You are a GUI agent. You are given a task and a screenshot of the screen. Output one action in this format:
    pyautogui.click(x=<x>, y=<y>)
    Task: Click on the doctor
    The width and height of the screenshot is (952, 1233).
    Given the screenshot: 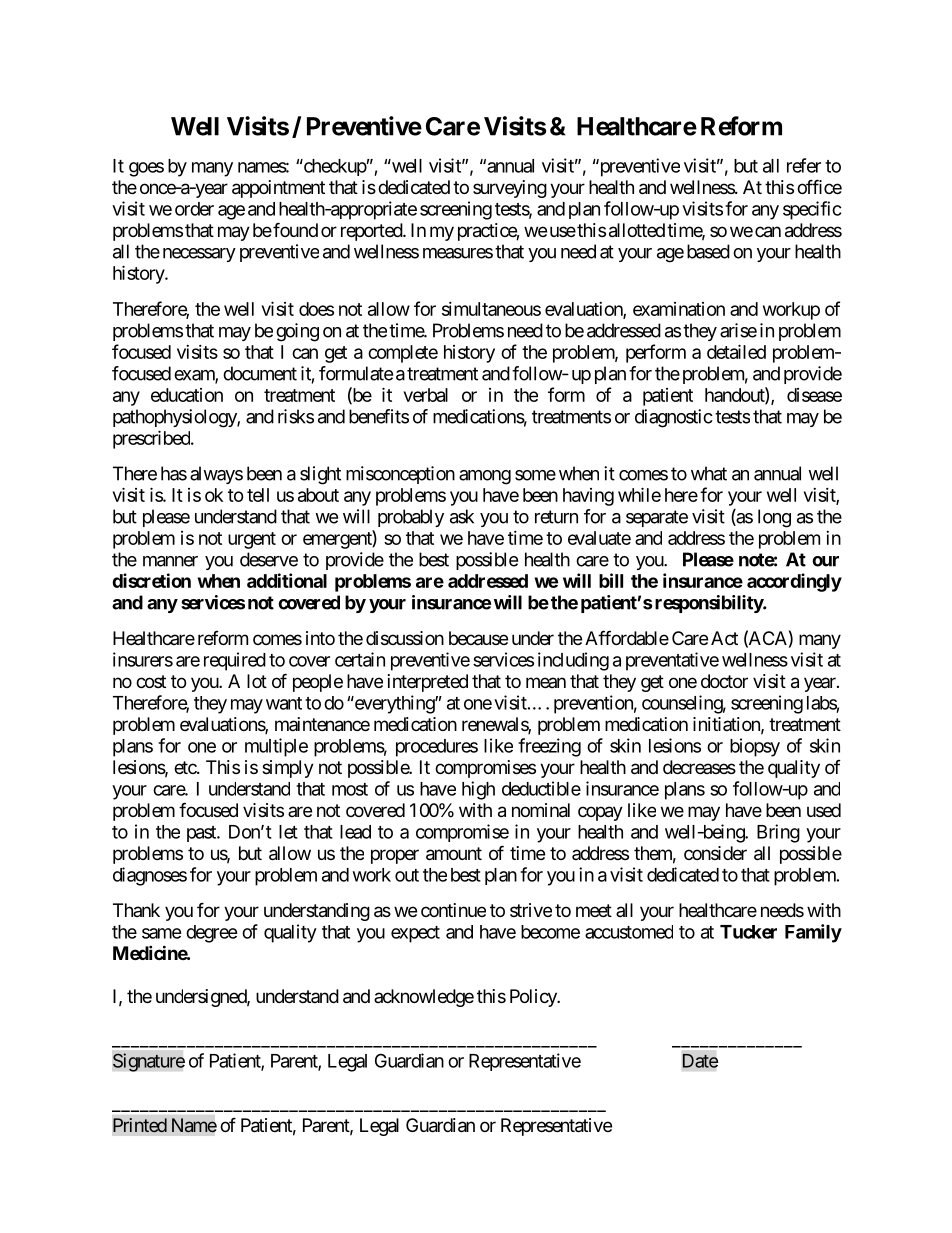 What is the action you would take?
    pyautogui.click(x=724, y=681)
